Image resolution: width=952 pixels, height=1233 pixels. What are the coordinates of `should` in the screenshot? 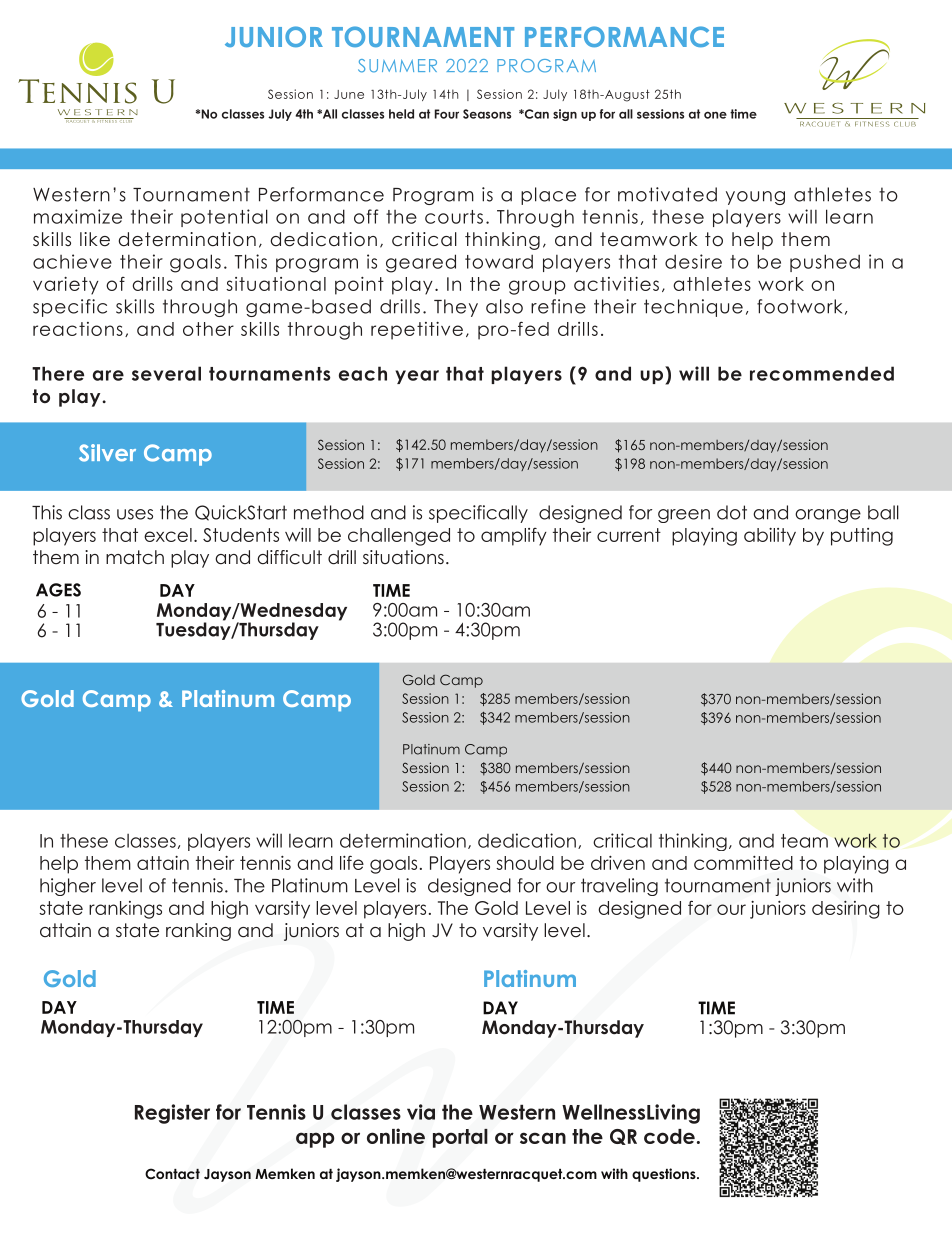 It's located at (525, 863).
